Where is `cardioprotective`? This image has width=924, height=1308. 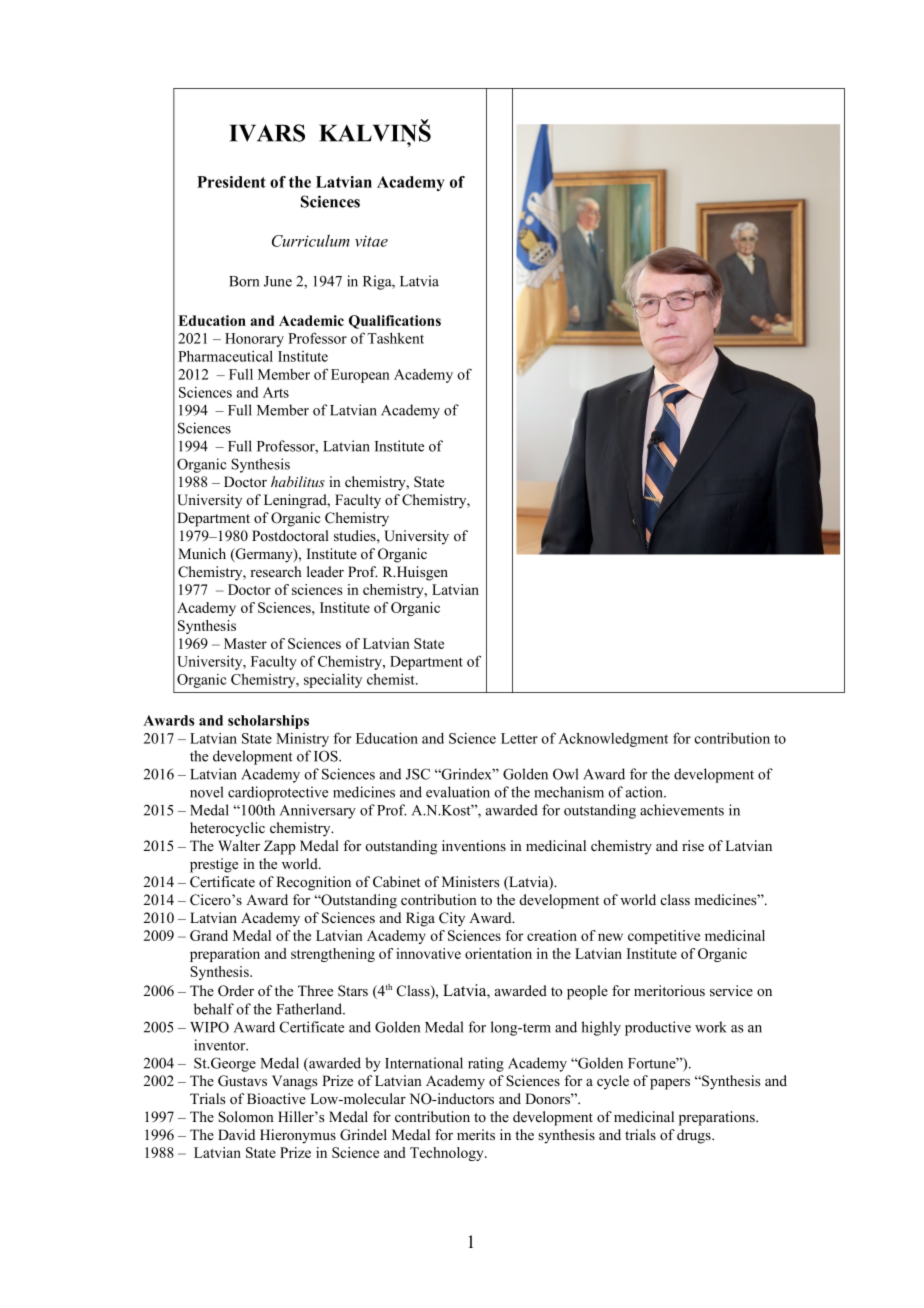 cardioprotective is located at coordinates (278, 793).
